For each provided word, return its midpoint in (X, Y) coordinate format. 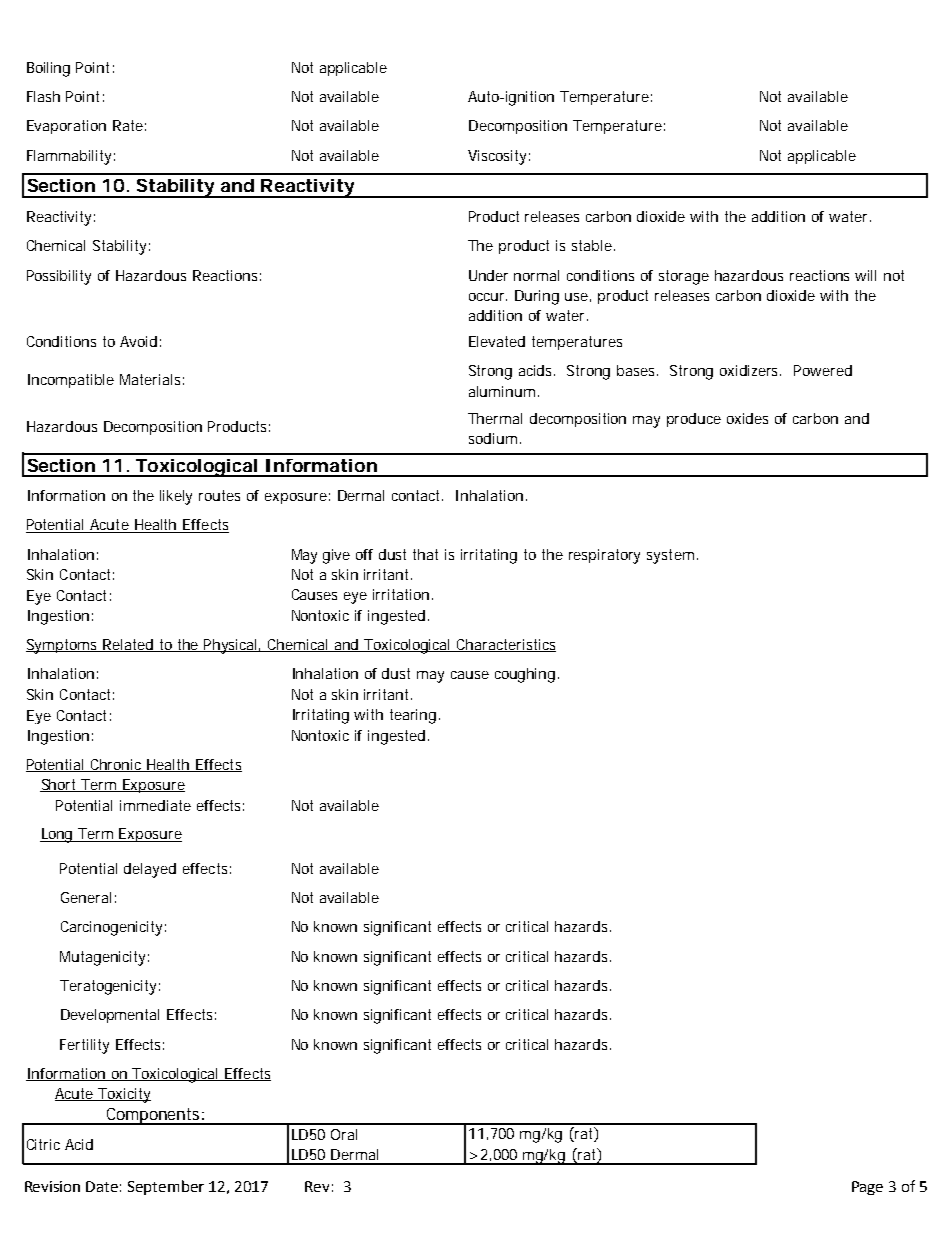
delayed (150, 870)
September (166, 1187)
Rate (128, 125)
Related (128, 645)
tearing (413, 716)
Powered (823, 370)
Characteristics (505, 645)
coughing (525, 675)
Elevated (497, 341)
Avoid (138, 341)
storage (684, 277)
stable (592, 245)
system (670, 556)
